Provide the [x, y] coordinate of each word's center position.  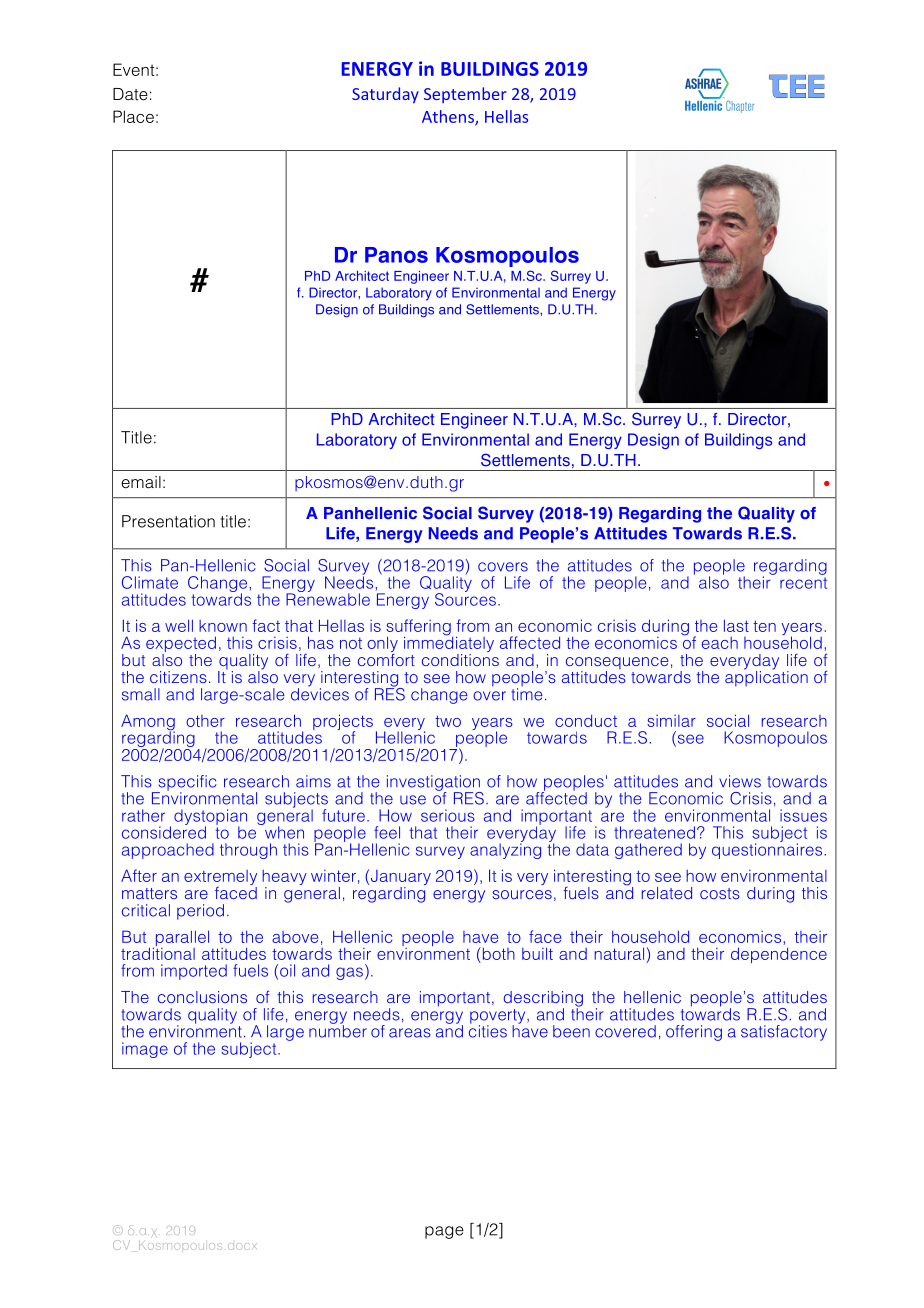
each [720, 643]
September [465, 95]
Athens [449, 117]
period [200, 912]
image [145, 1050]
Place [133, 116]
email [141, 482]
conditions [460, 658]
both [497, 953]
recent [803, 583]
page [444, 1232]
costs [720, 893]
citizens [178, 677]
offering [694, 1033]
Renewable [328, 598]
